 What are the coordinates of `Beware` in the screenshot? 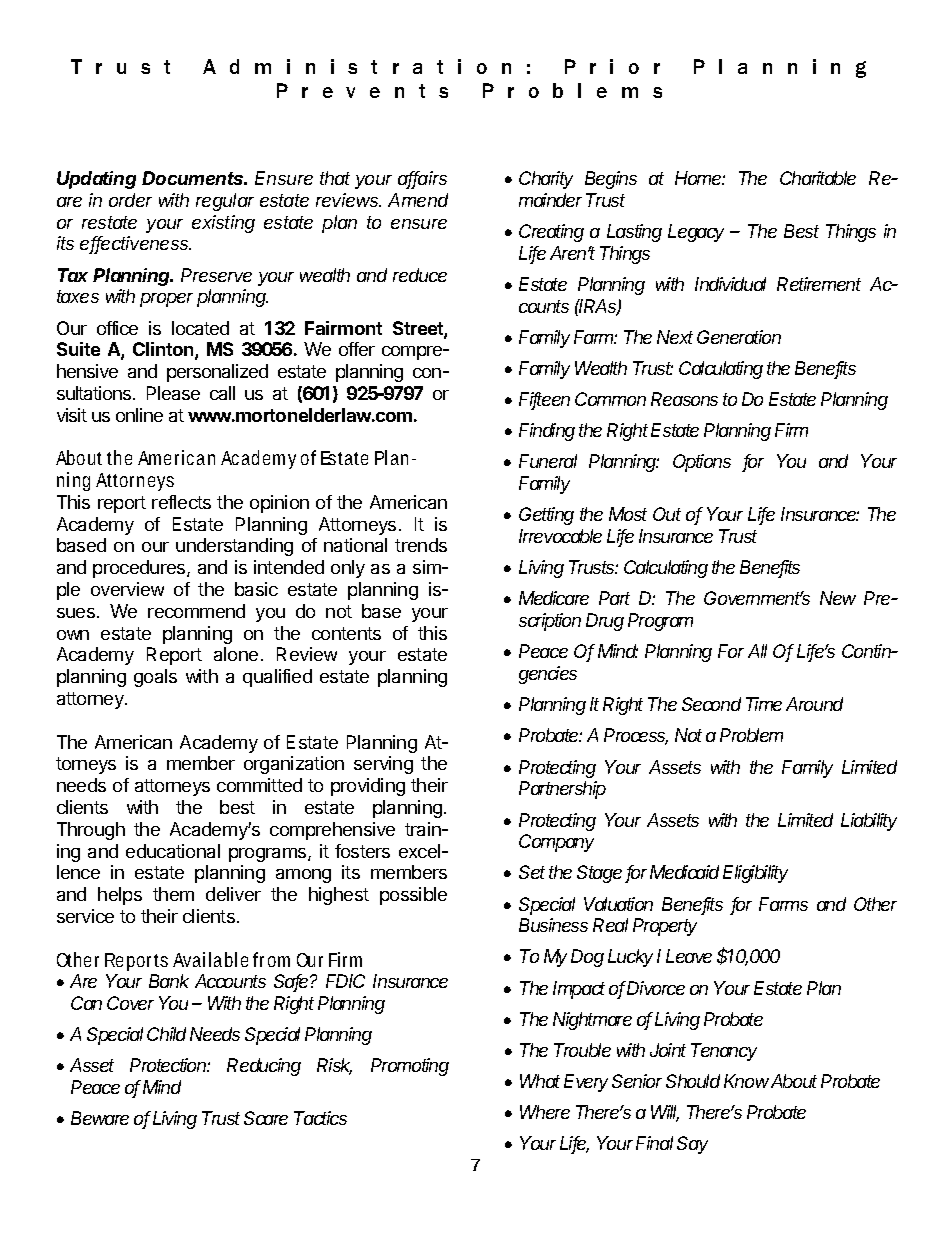 It's located at (100, 1118).
